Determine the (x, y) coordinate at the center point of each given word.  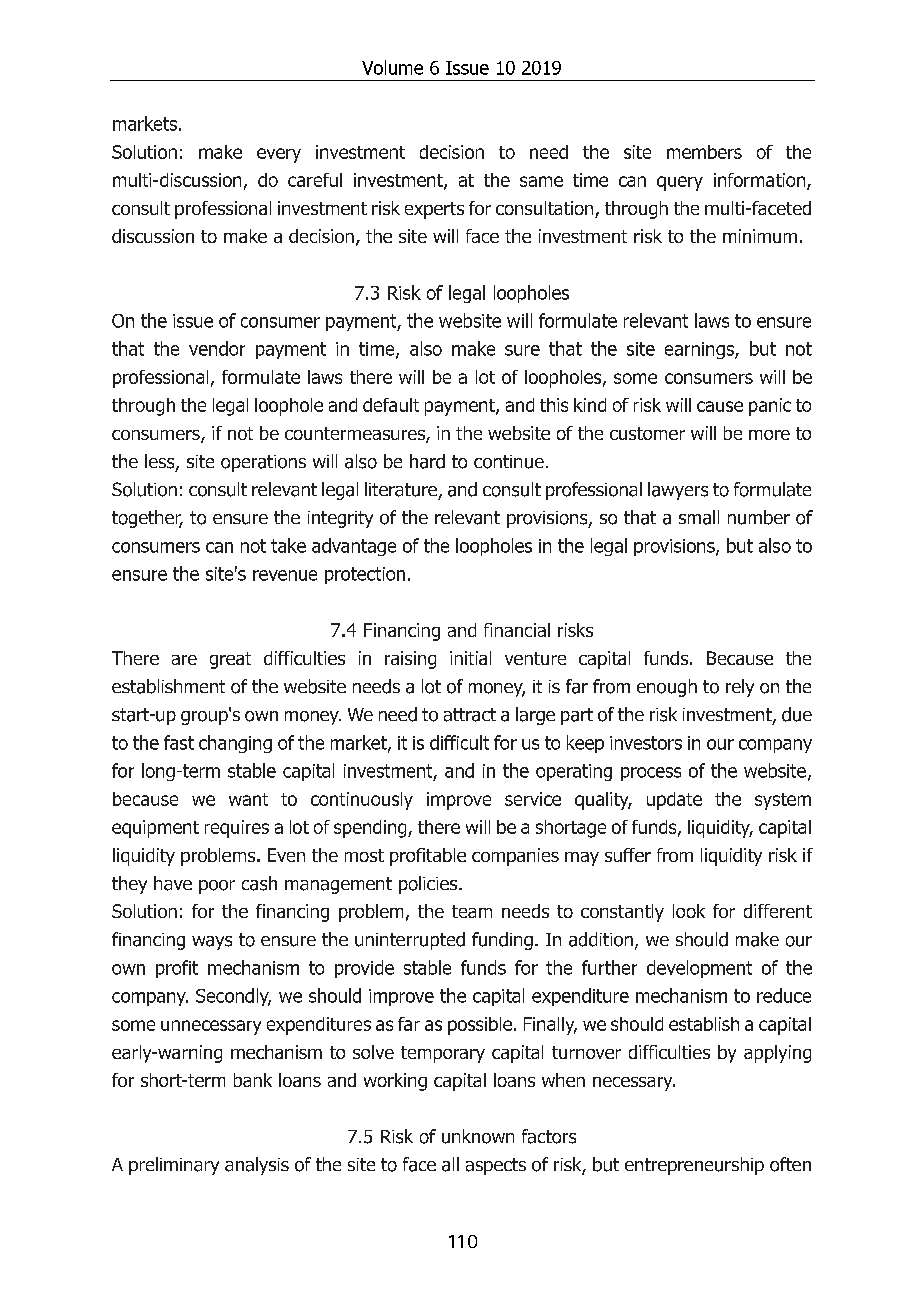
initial (470, 658)
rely (740, 688)
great (230, 660)
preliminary (174, 1166)
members (704, 152)
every (279, 155)
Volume (392, 67)
